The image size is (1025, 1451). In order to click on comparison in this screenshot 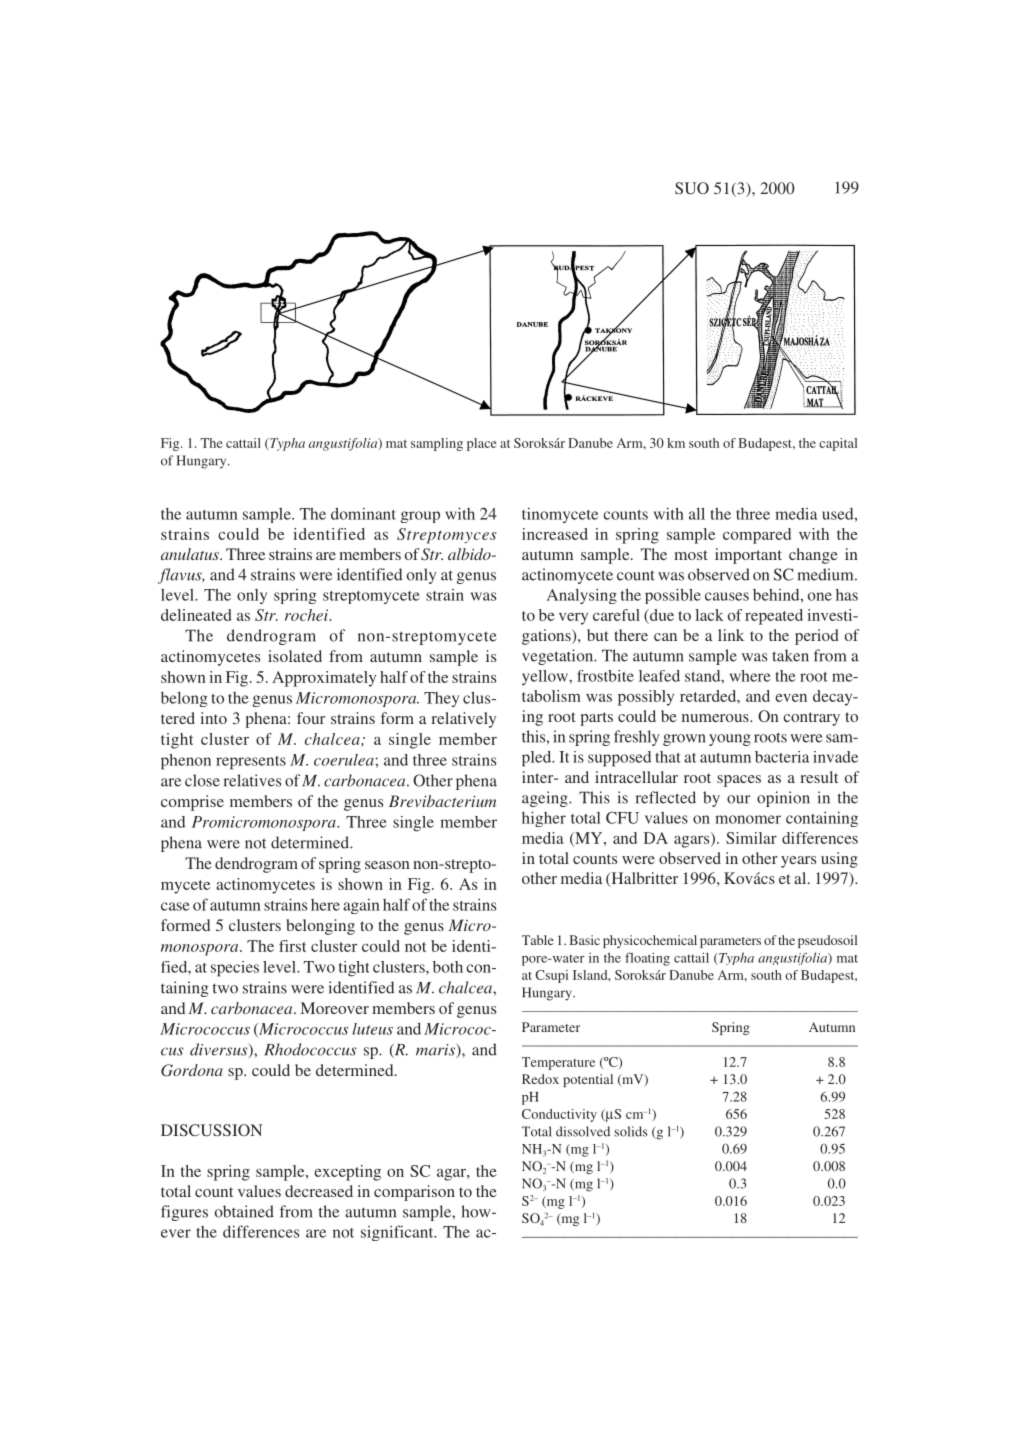, I will do `click(414, 1193)`.
